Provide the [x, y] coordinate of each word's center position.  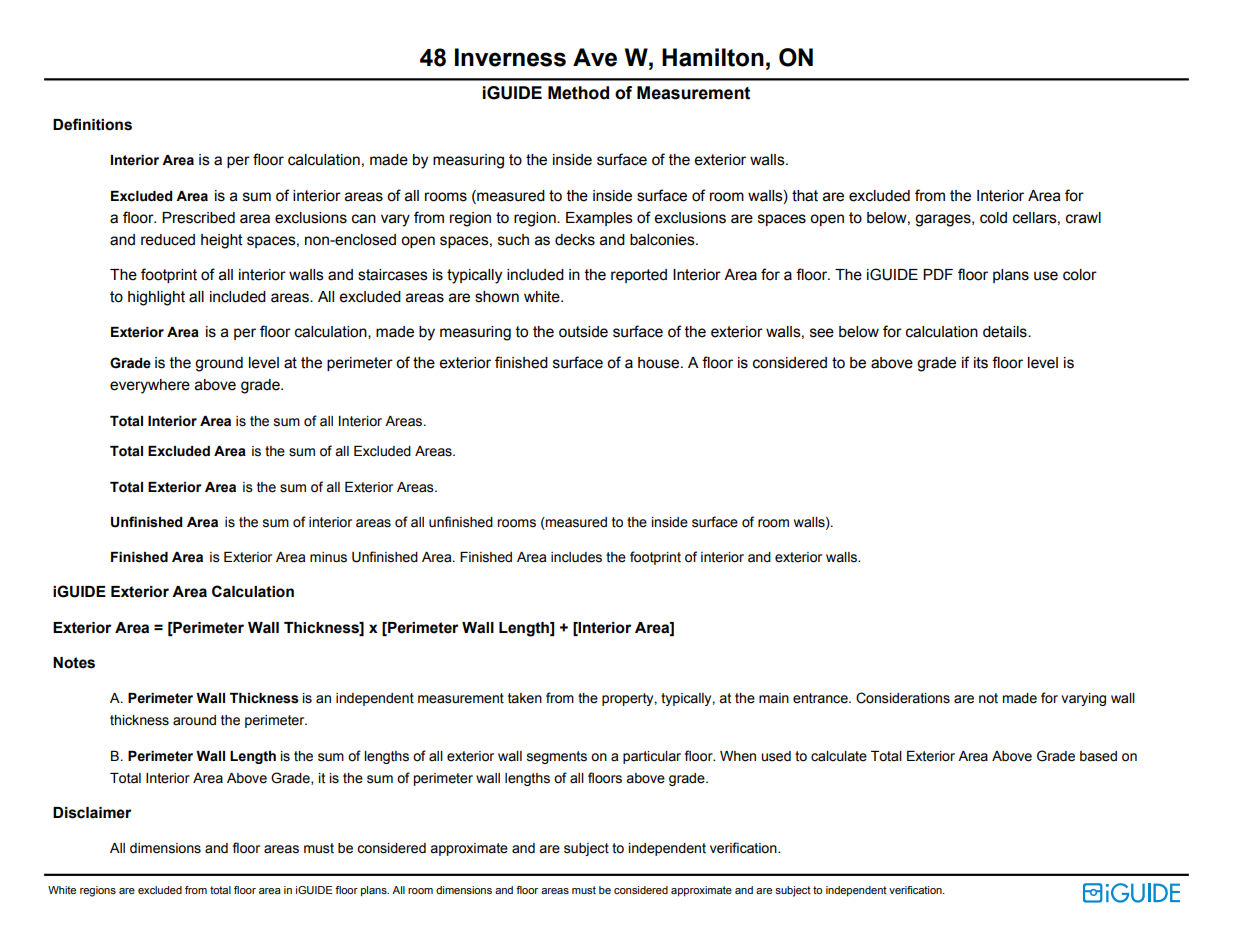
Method [578, 93]
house [660, 363]
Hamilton [713, 57]
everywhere [150, 386]
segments [557, 757]
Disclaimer [92, 813]
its [981, 363]
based [1098, 756]
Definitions [92, 124]
